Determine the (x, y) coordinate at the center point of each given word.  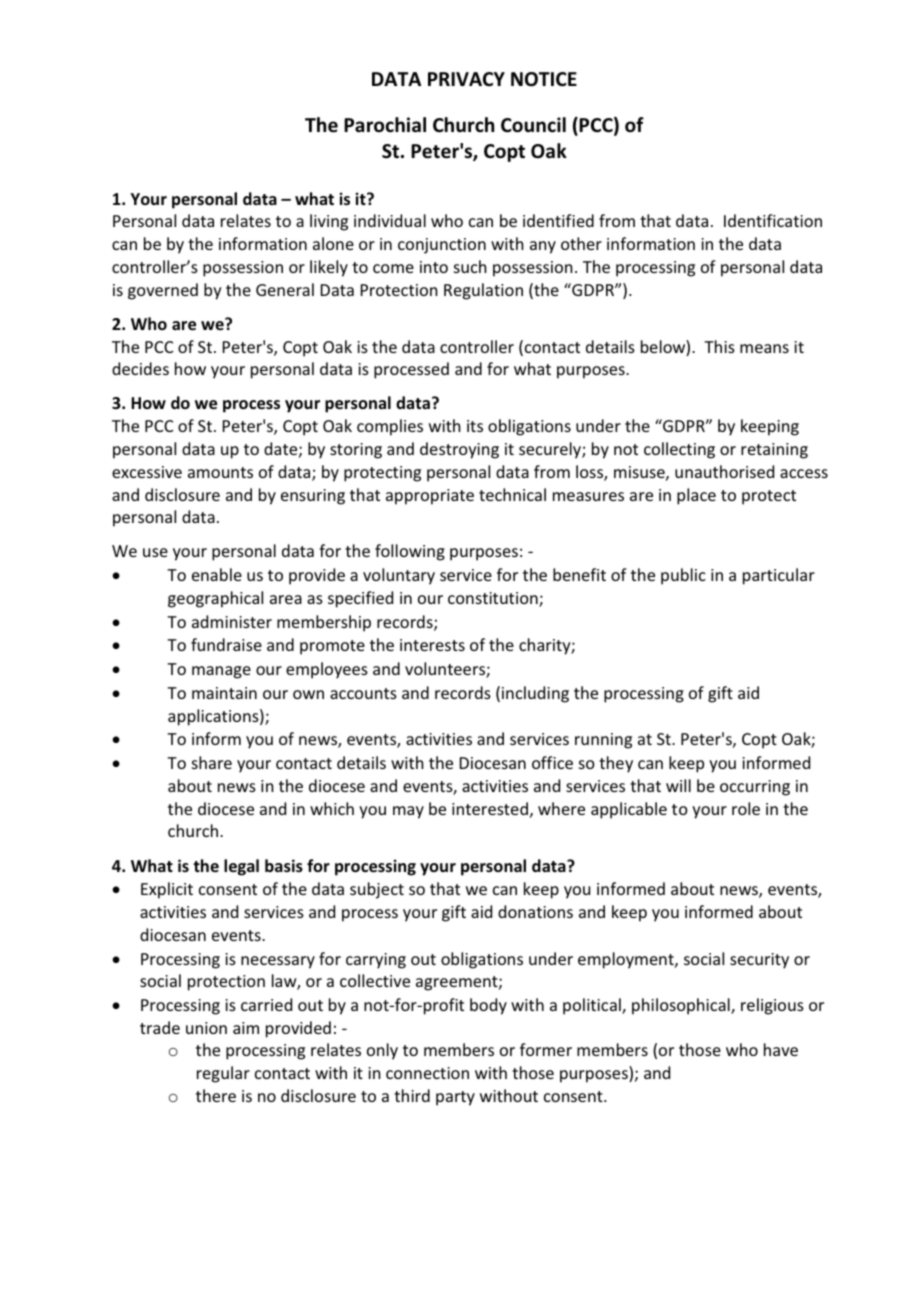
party (455, 1098)
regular (223, 1074)
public (683, 576)
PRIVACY (466, 79)
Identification (773, 220)
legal (241, 867)
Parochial (385, 125)
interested (490, 808)
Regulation (483, 291)
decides (140, 368)
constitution (494, 599)
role (746, 808)
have (781, 1049)
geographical (215, 599)
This (719, 346)
